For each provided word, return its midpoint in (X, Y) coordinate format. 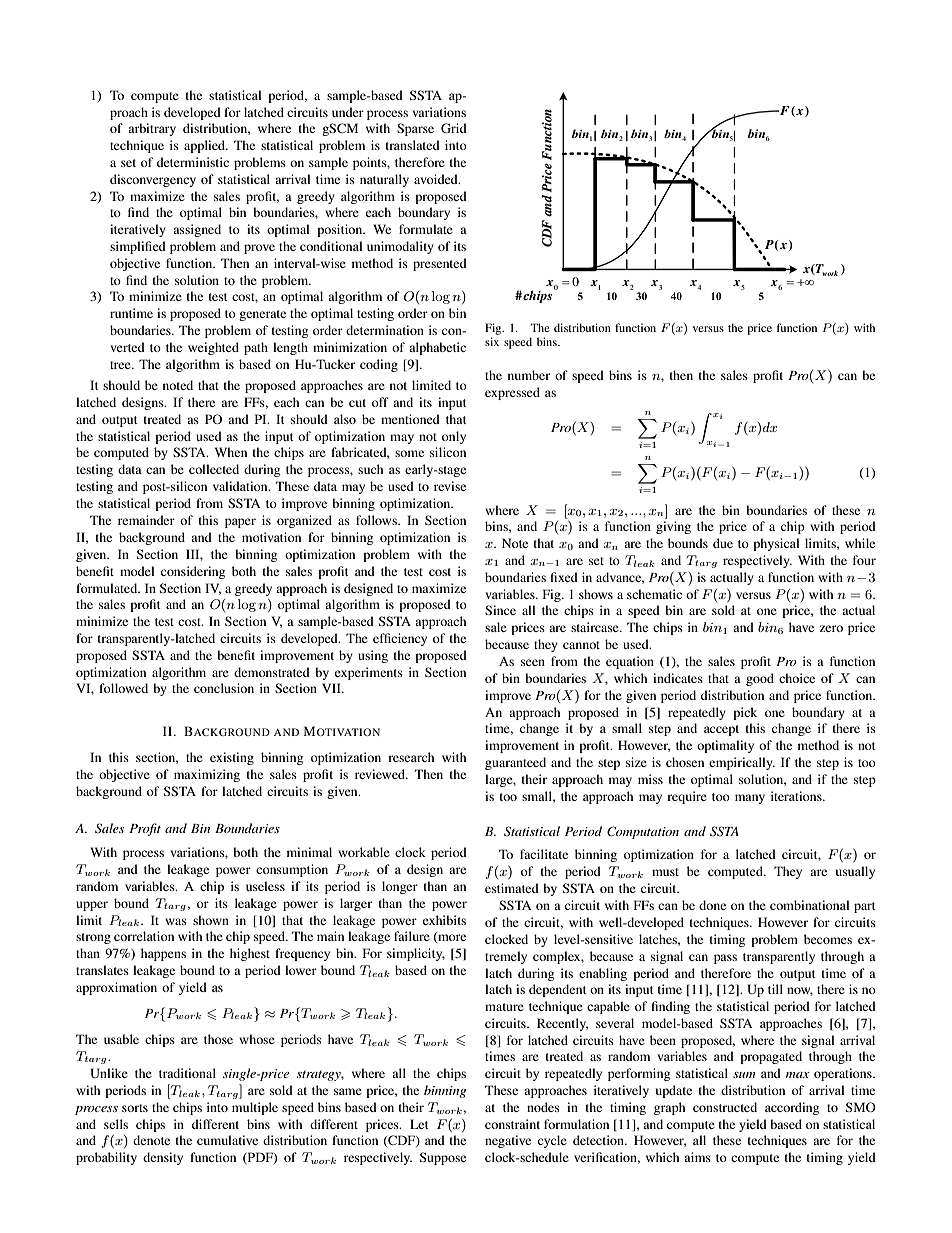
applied (206, 146)
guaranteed (515, 763)
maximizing (207, 775)
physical (776, 544)
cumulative (227, 1140)
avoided (437, 179)
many (750, 799)
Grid (454, 128)
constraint (512, 1124)
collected (214, 469)
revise (450, 486)
